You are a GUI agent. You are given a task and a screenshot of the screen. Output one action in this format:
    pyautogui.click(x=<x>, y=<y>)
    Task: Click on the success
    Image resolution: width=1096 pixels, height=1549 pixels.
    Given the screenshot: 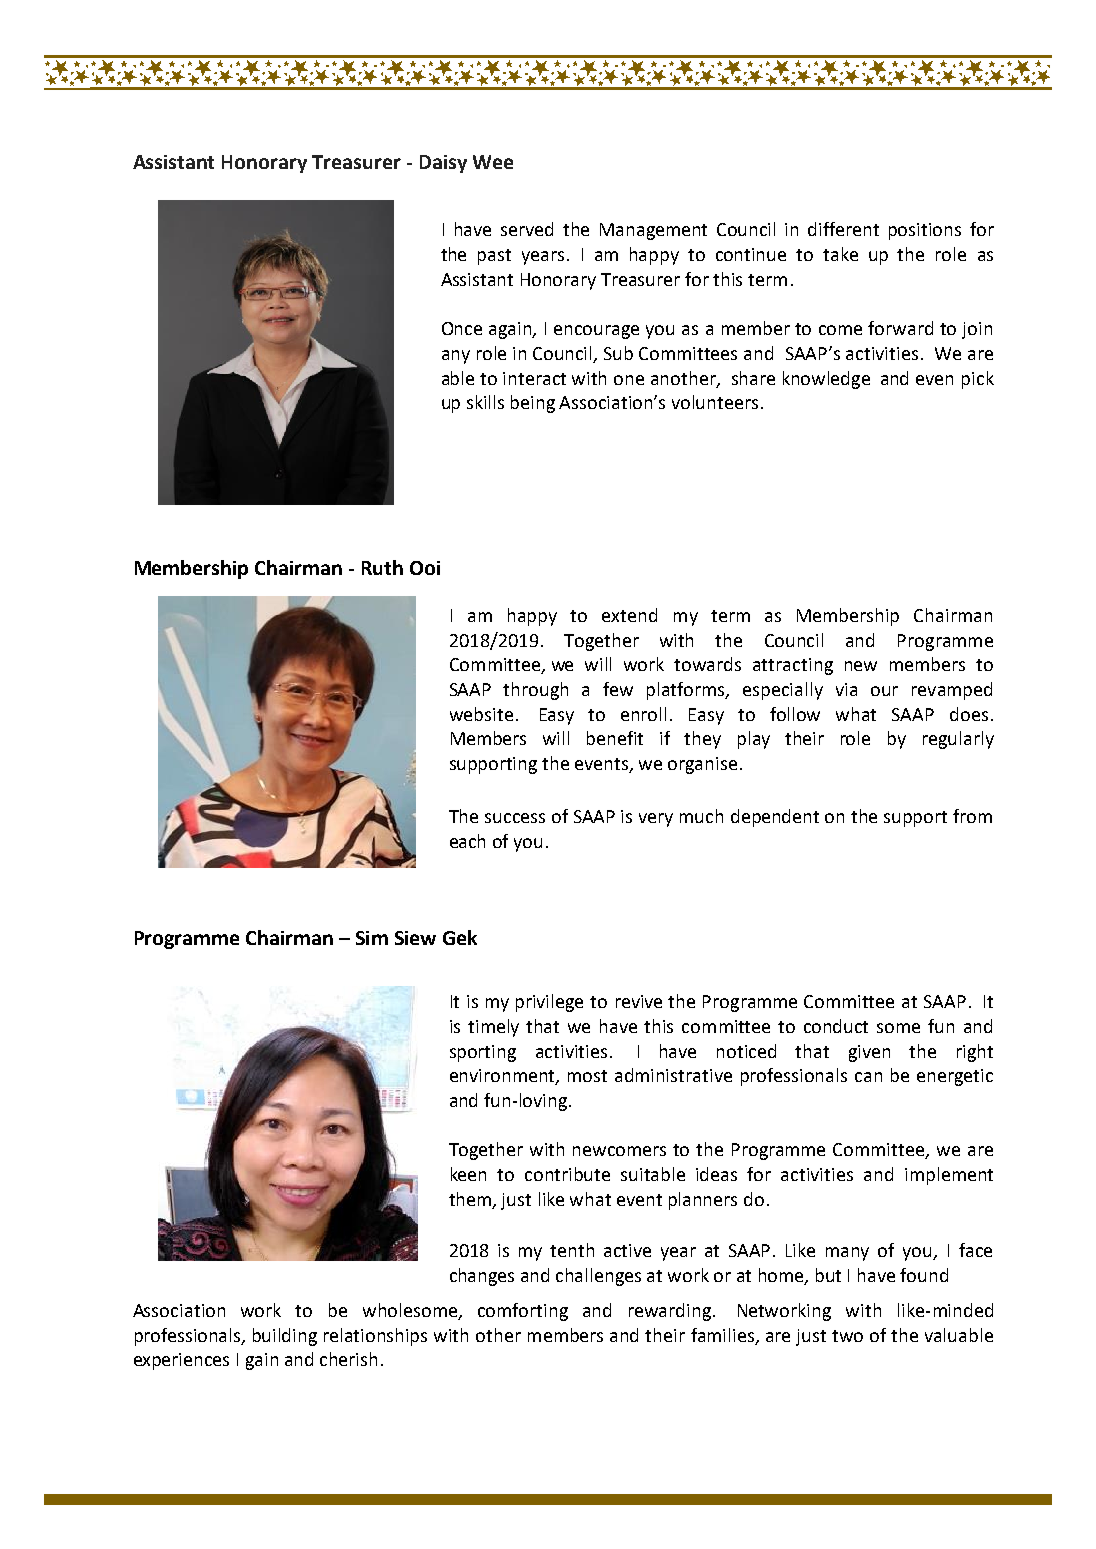 What is the action you would take?
    pyautogui.click(x=515, y=818)
